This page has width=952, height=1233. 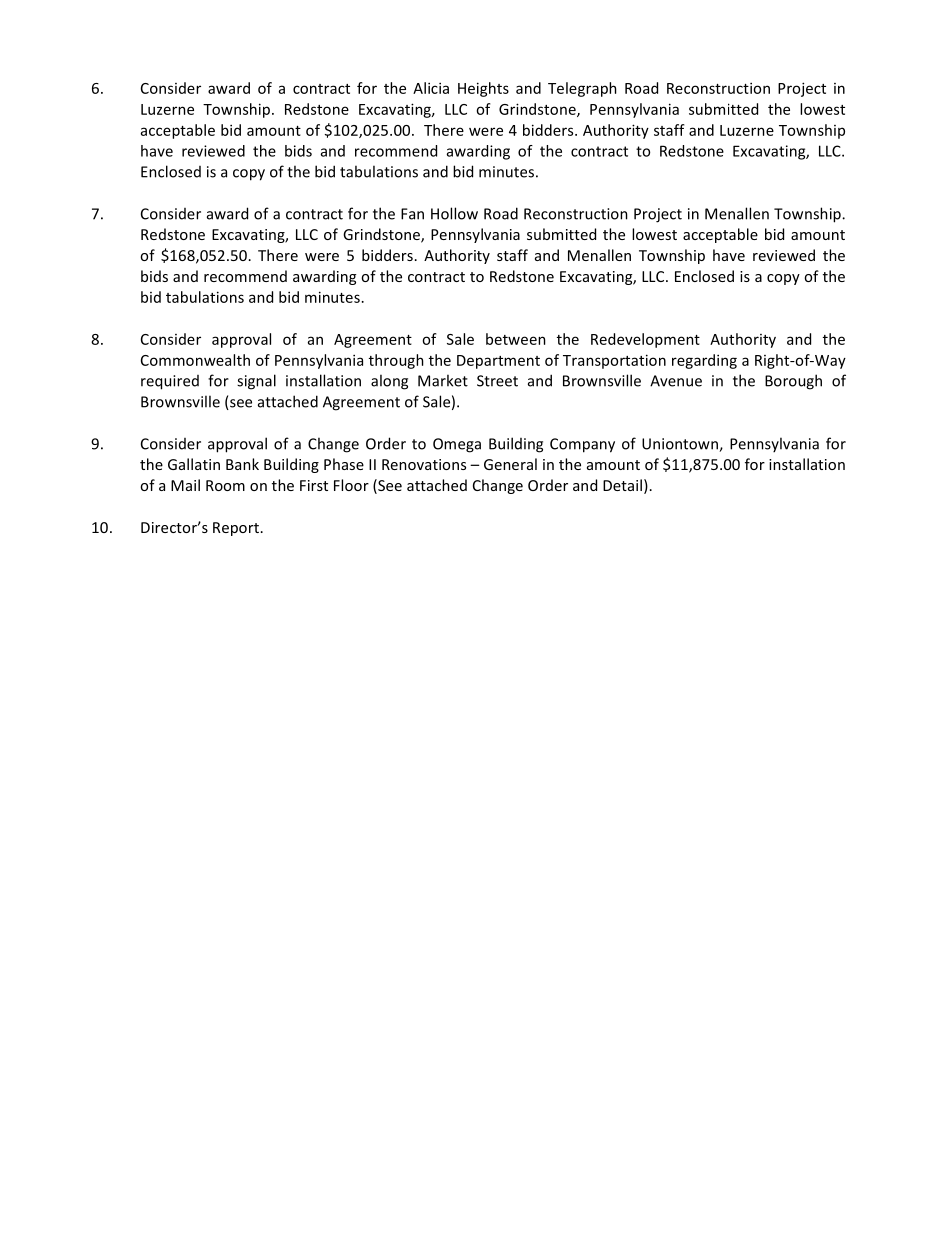 I want to click on Alicia, so click(x=431, y=88).
